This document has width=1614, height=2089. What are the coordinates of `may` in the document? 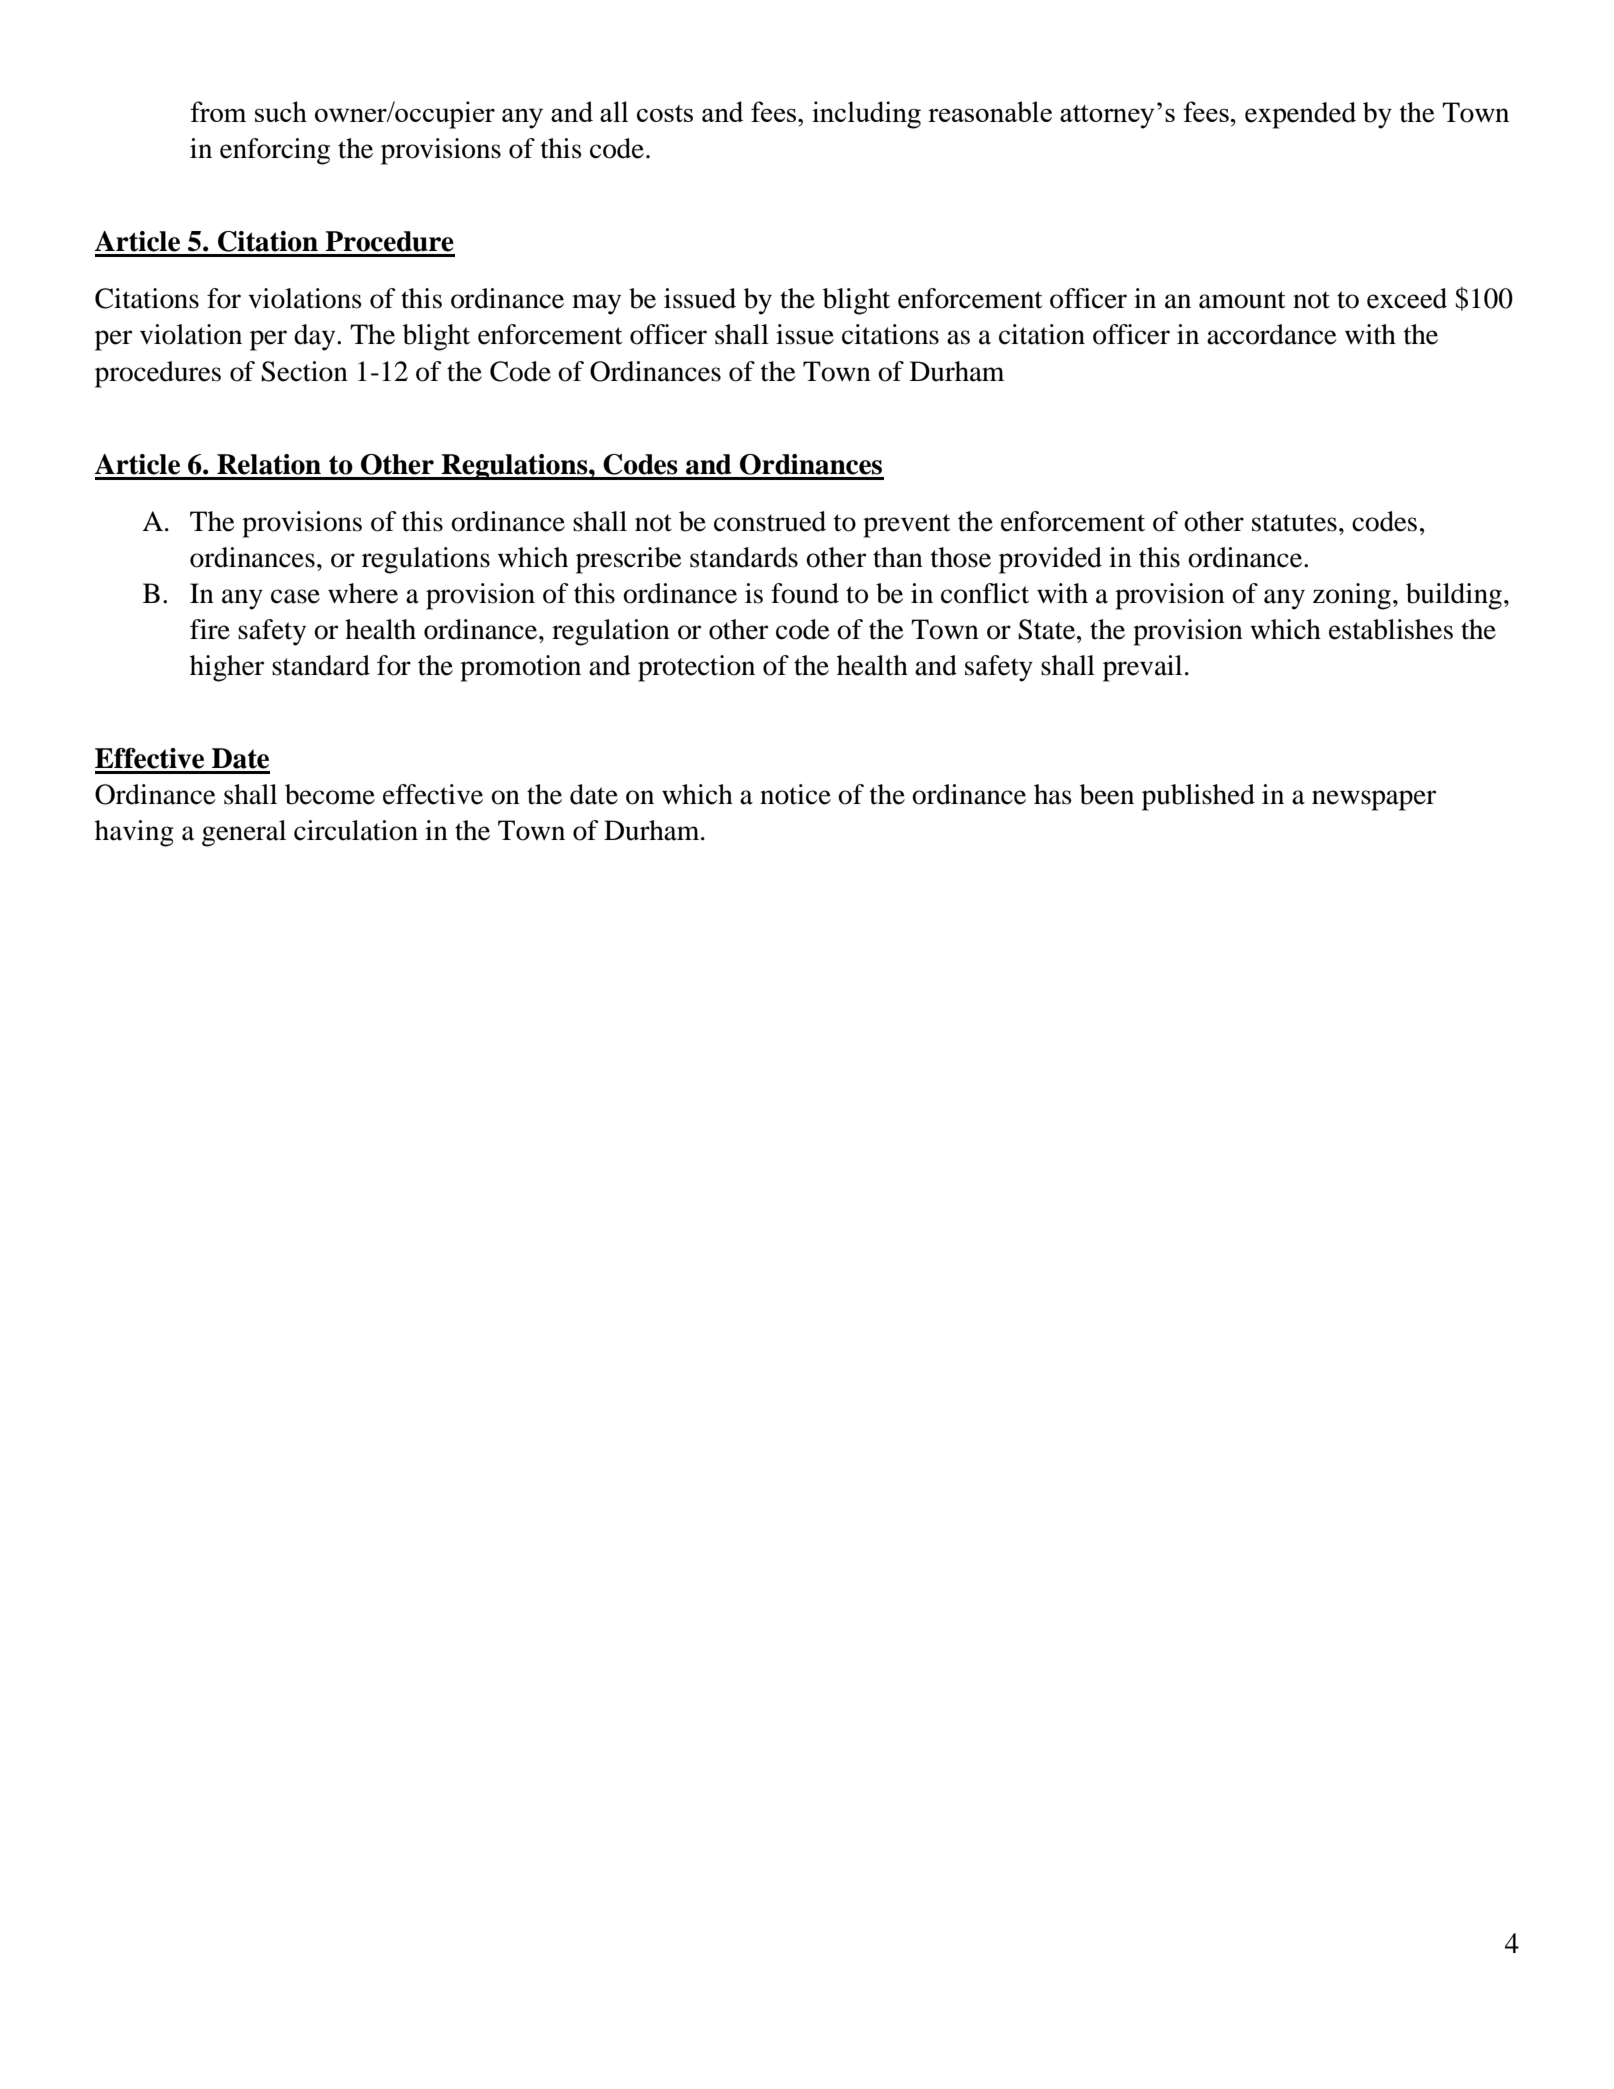 It's located at (596, 304).
